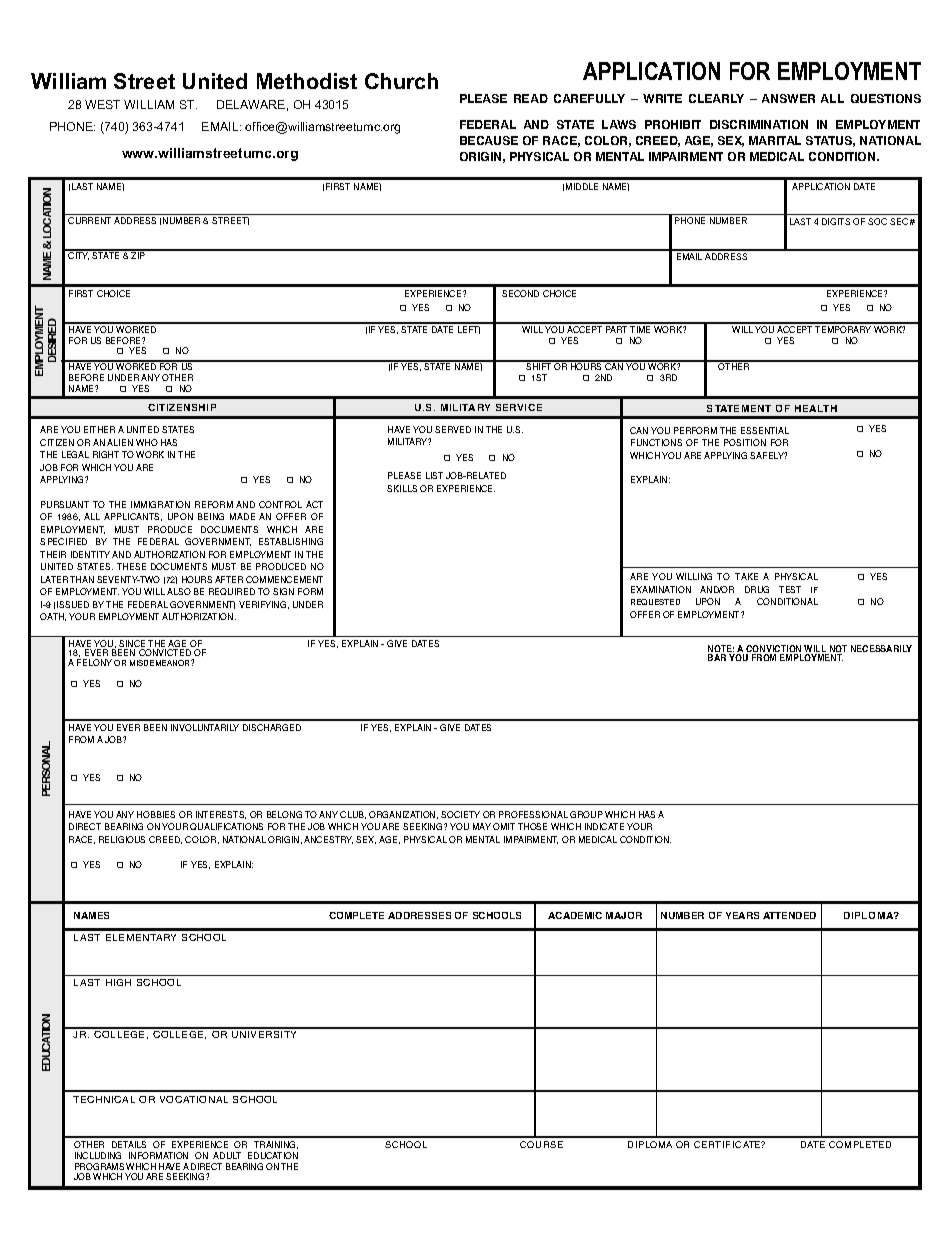  What do you see at coordinates (773, 650) in the screenshot?
I see `CONVICTION` at bounding box center [773, 650].
